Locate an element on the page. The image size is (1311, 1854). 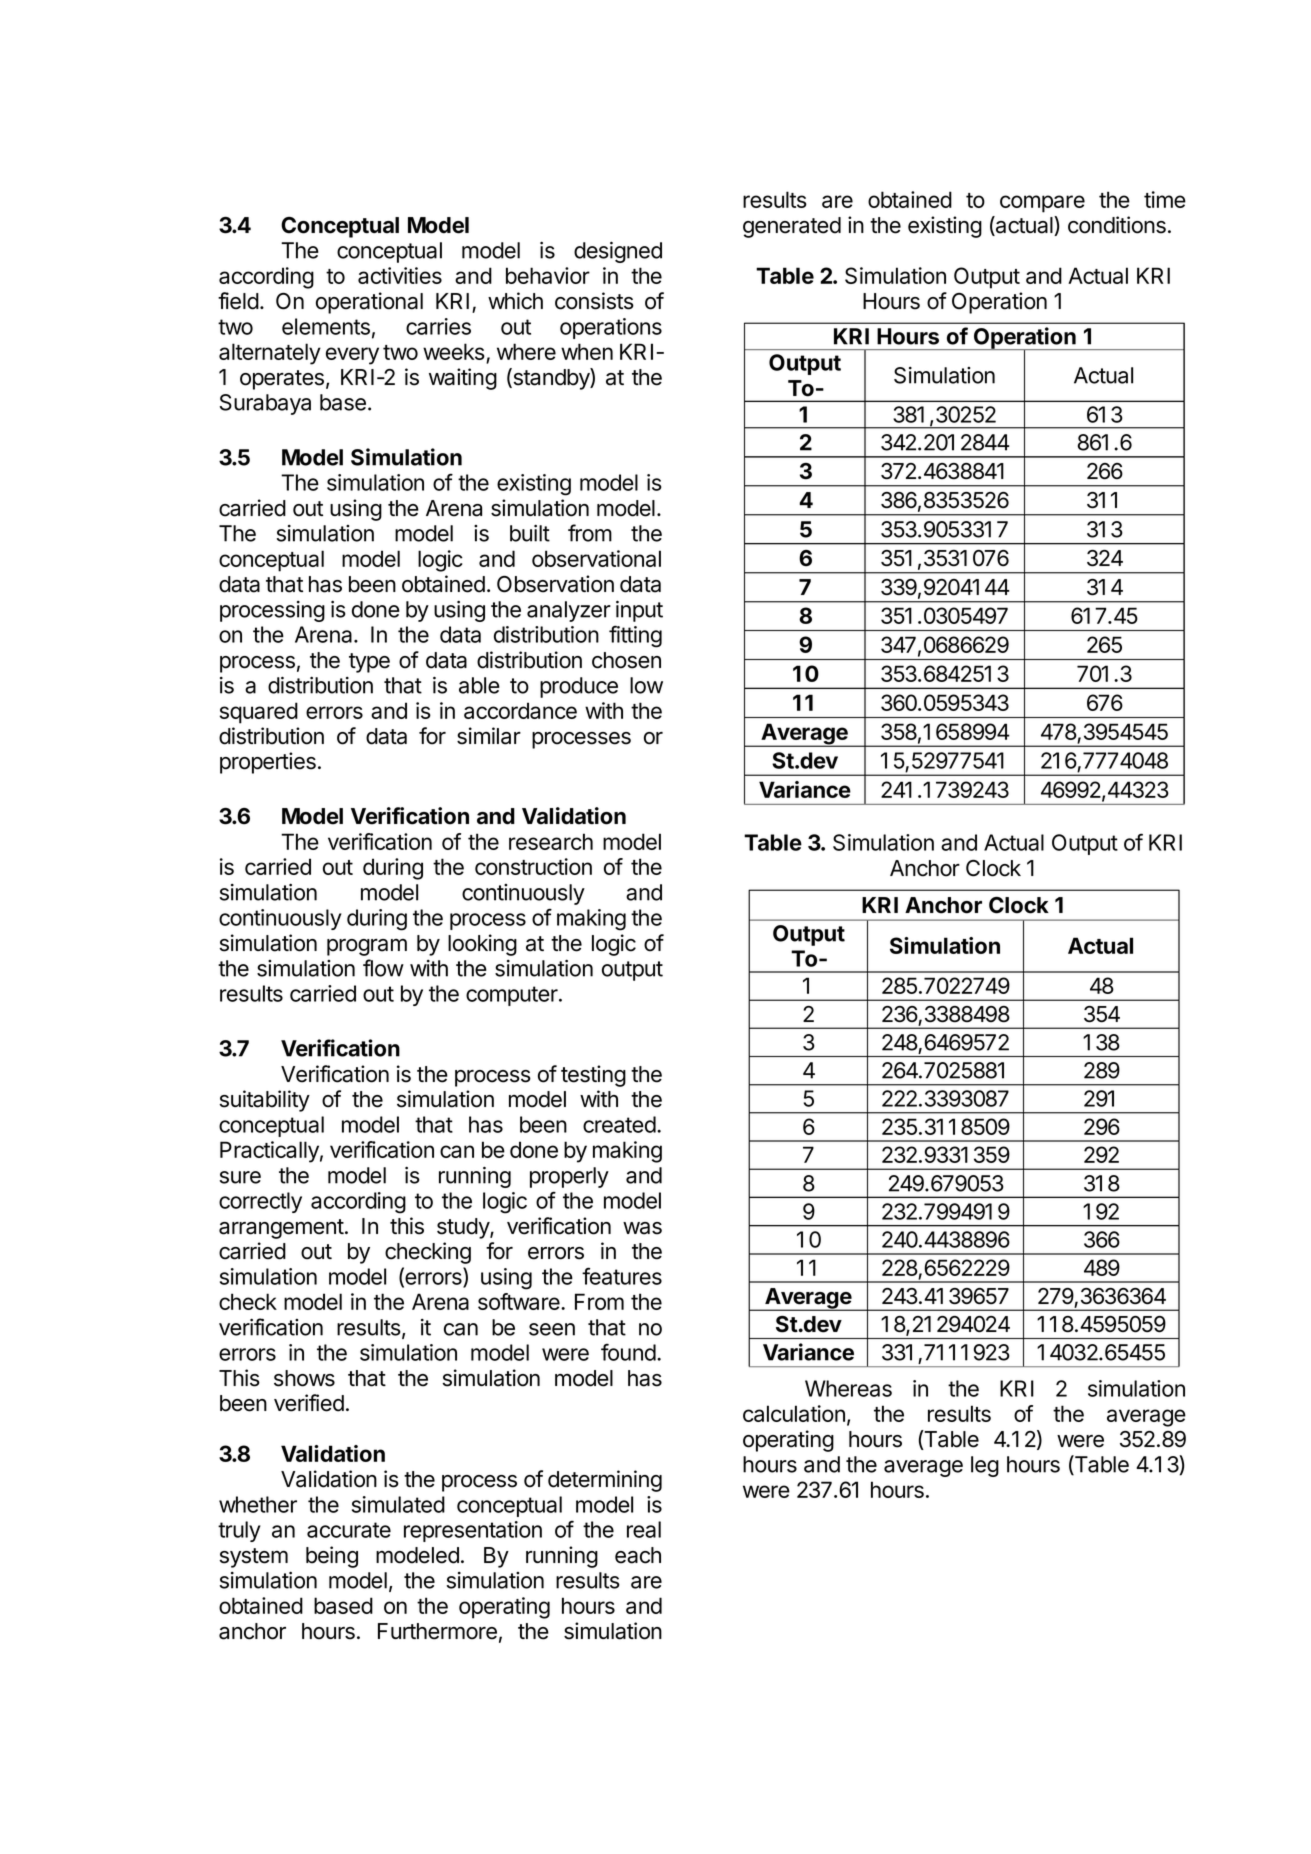
fitting is located at coordinates (635, 636).
